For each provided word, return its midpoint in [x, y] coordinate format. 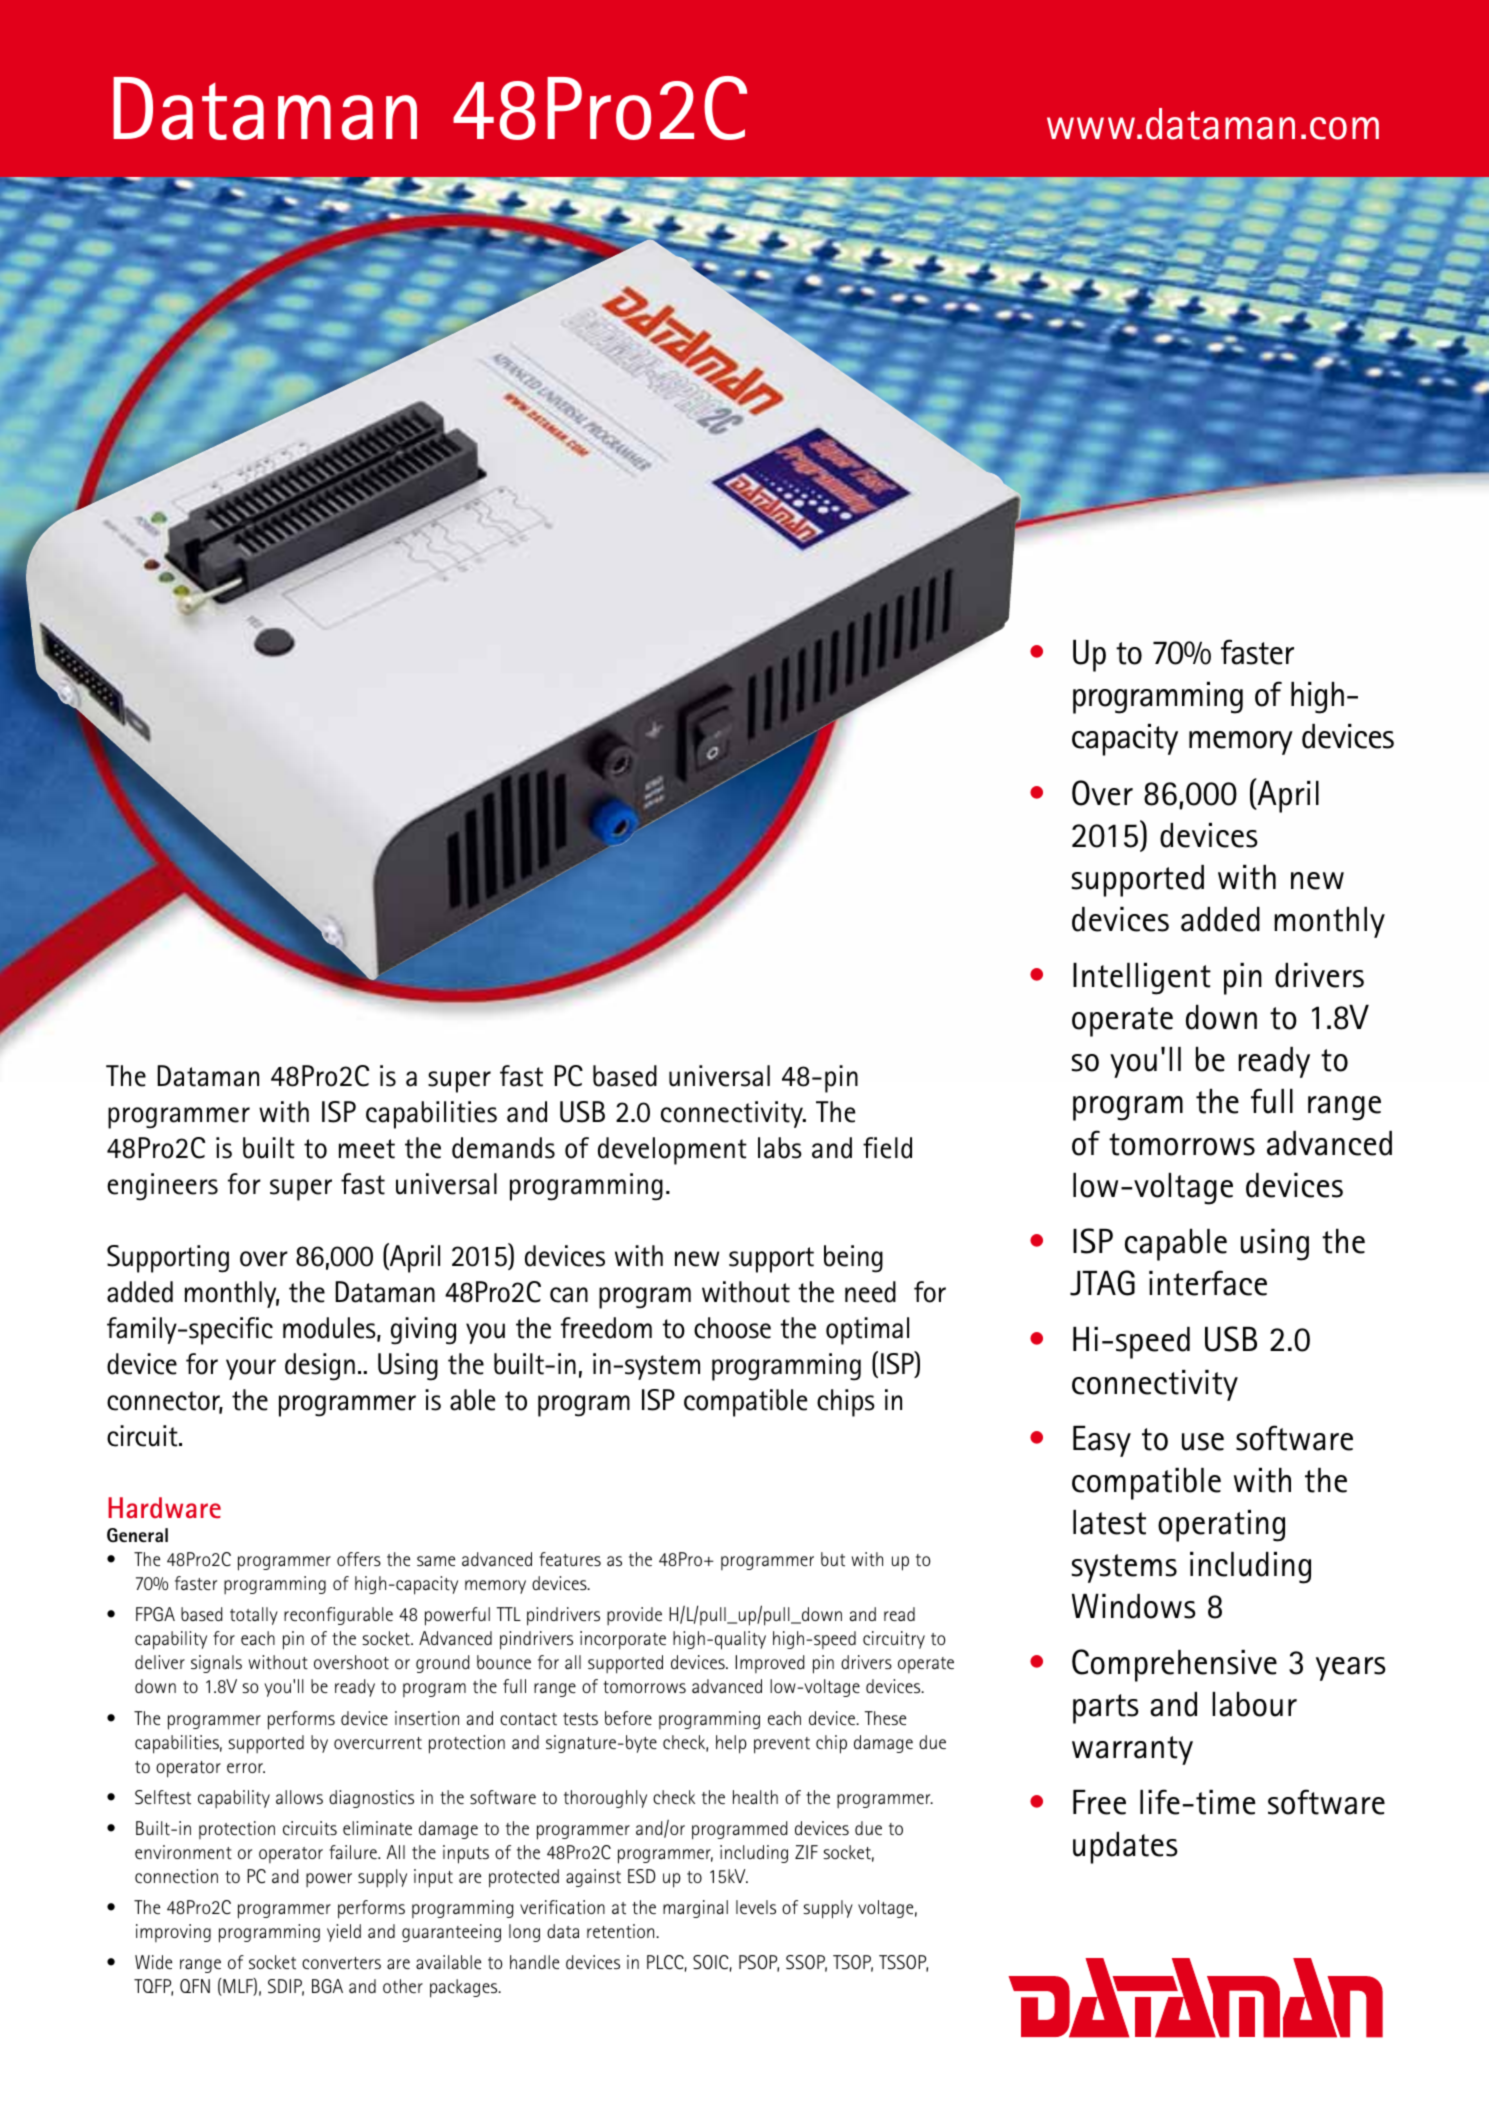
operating [1221, 1526]
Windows [1134, 1606]
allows [299, 1797]
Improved [770, 1664]
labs [780, 1148]
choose [732, 1328]
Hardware [164, 1508]
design [320, 1367]
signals [216, 1664]
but [833, 1559]
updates [1125, 1848]
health [755, 1797]
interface [1208, 1283]
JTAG [1102, 1283]
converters [341, 1963]
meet [367, 1149]
